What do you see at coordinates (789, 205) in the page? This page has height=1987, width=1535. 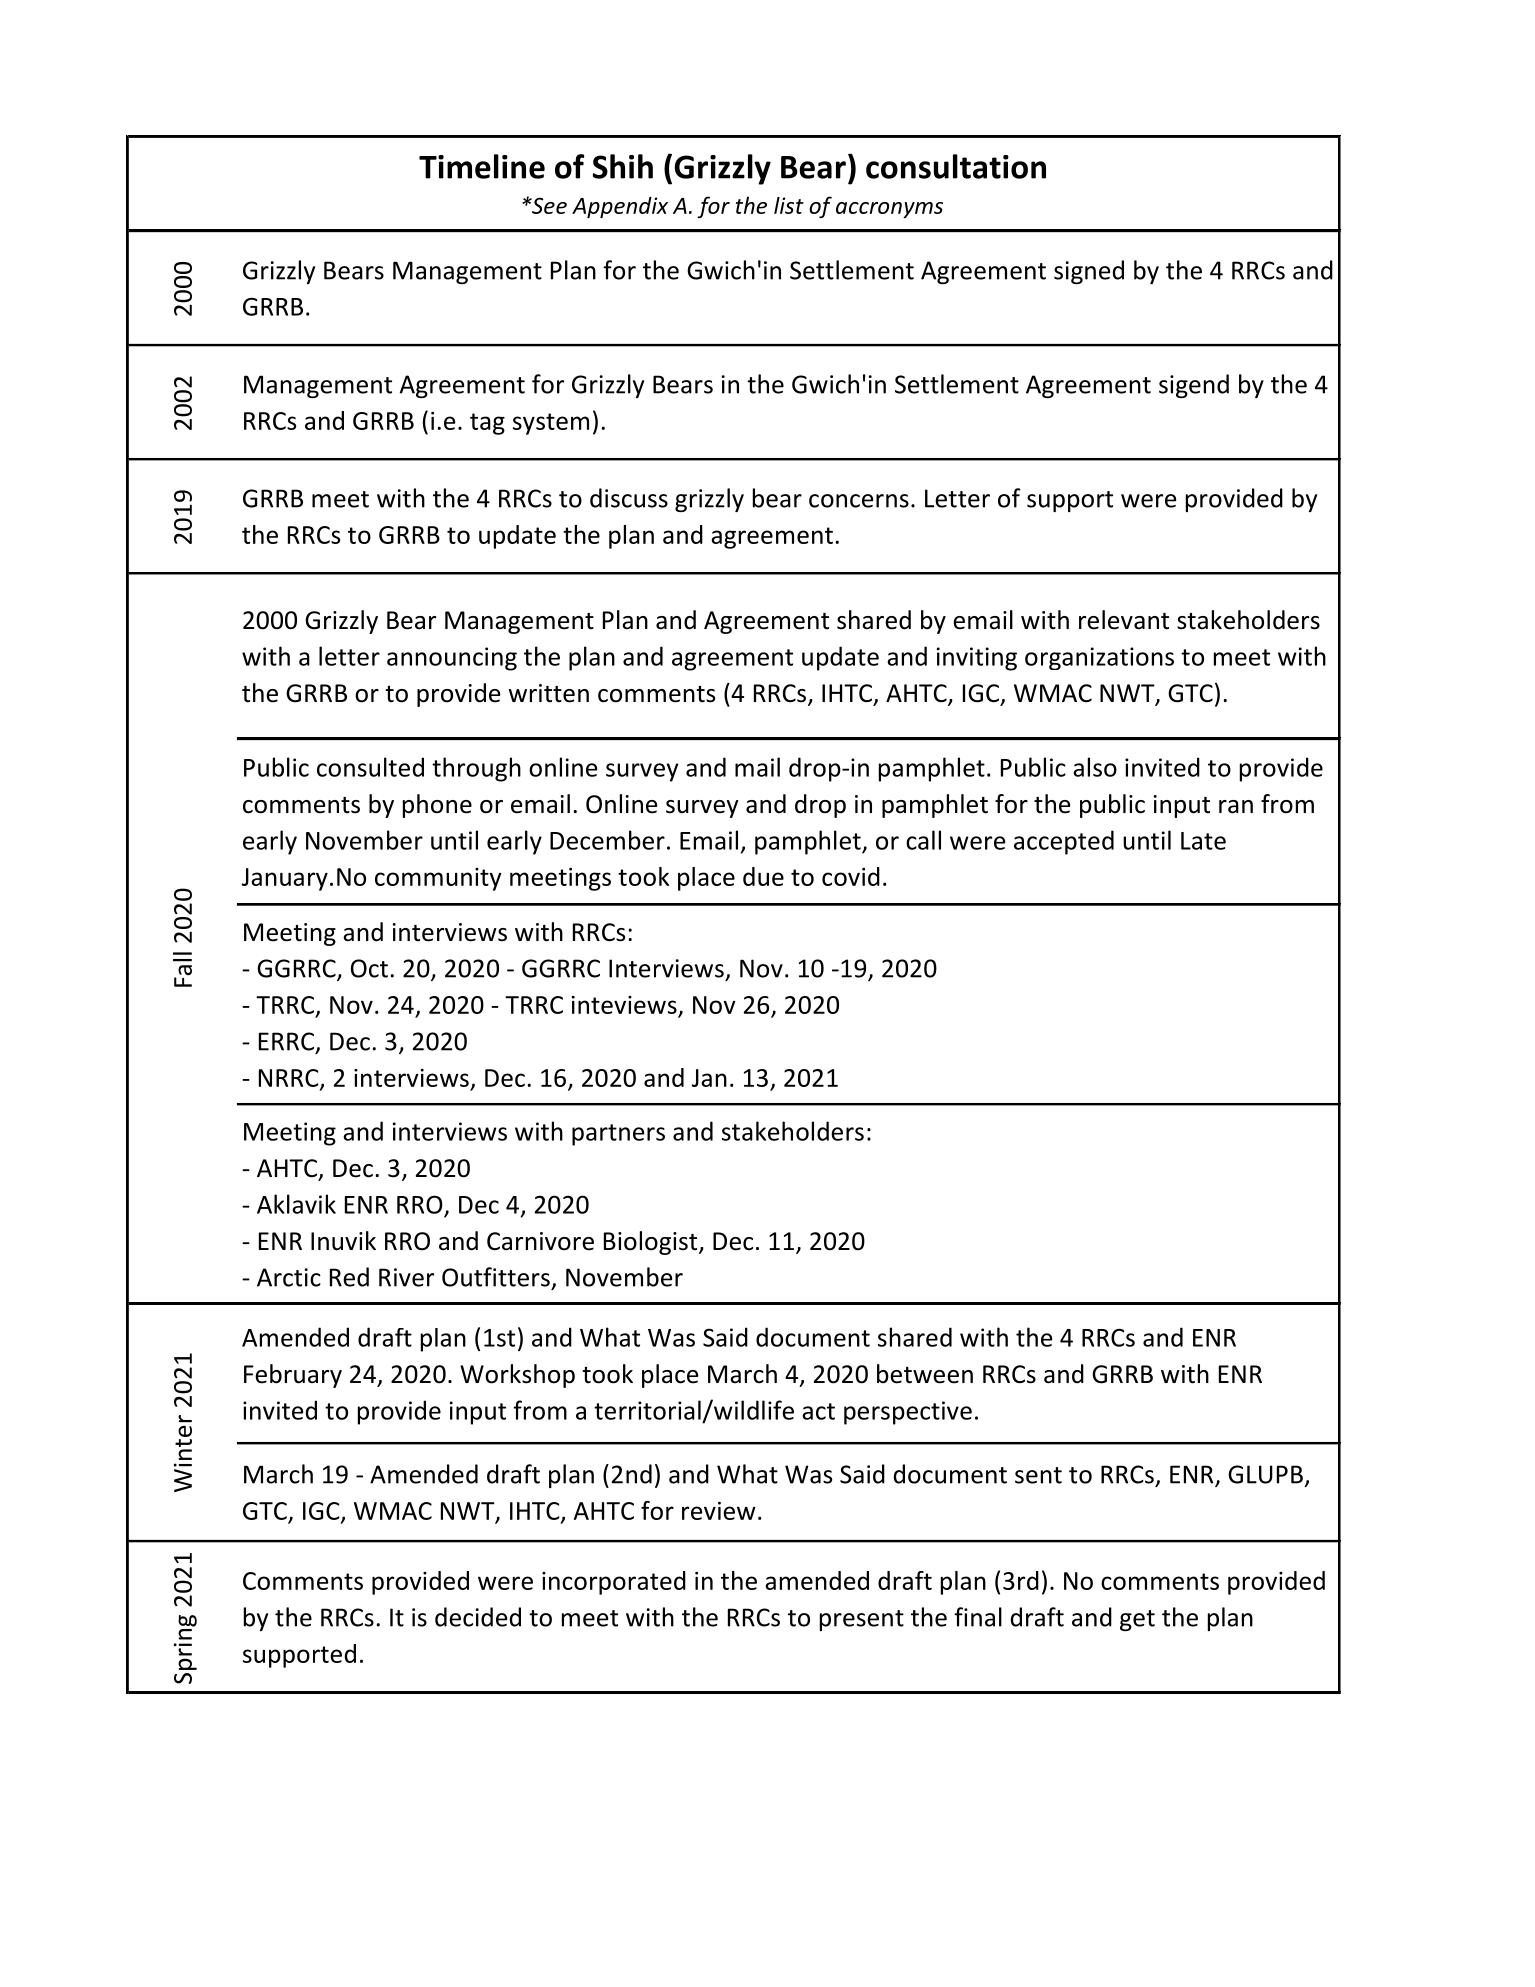 I see `list` at bounding box center [789, 205].
